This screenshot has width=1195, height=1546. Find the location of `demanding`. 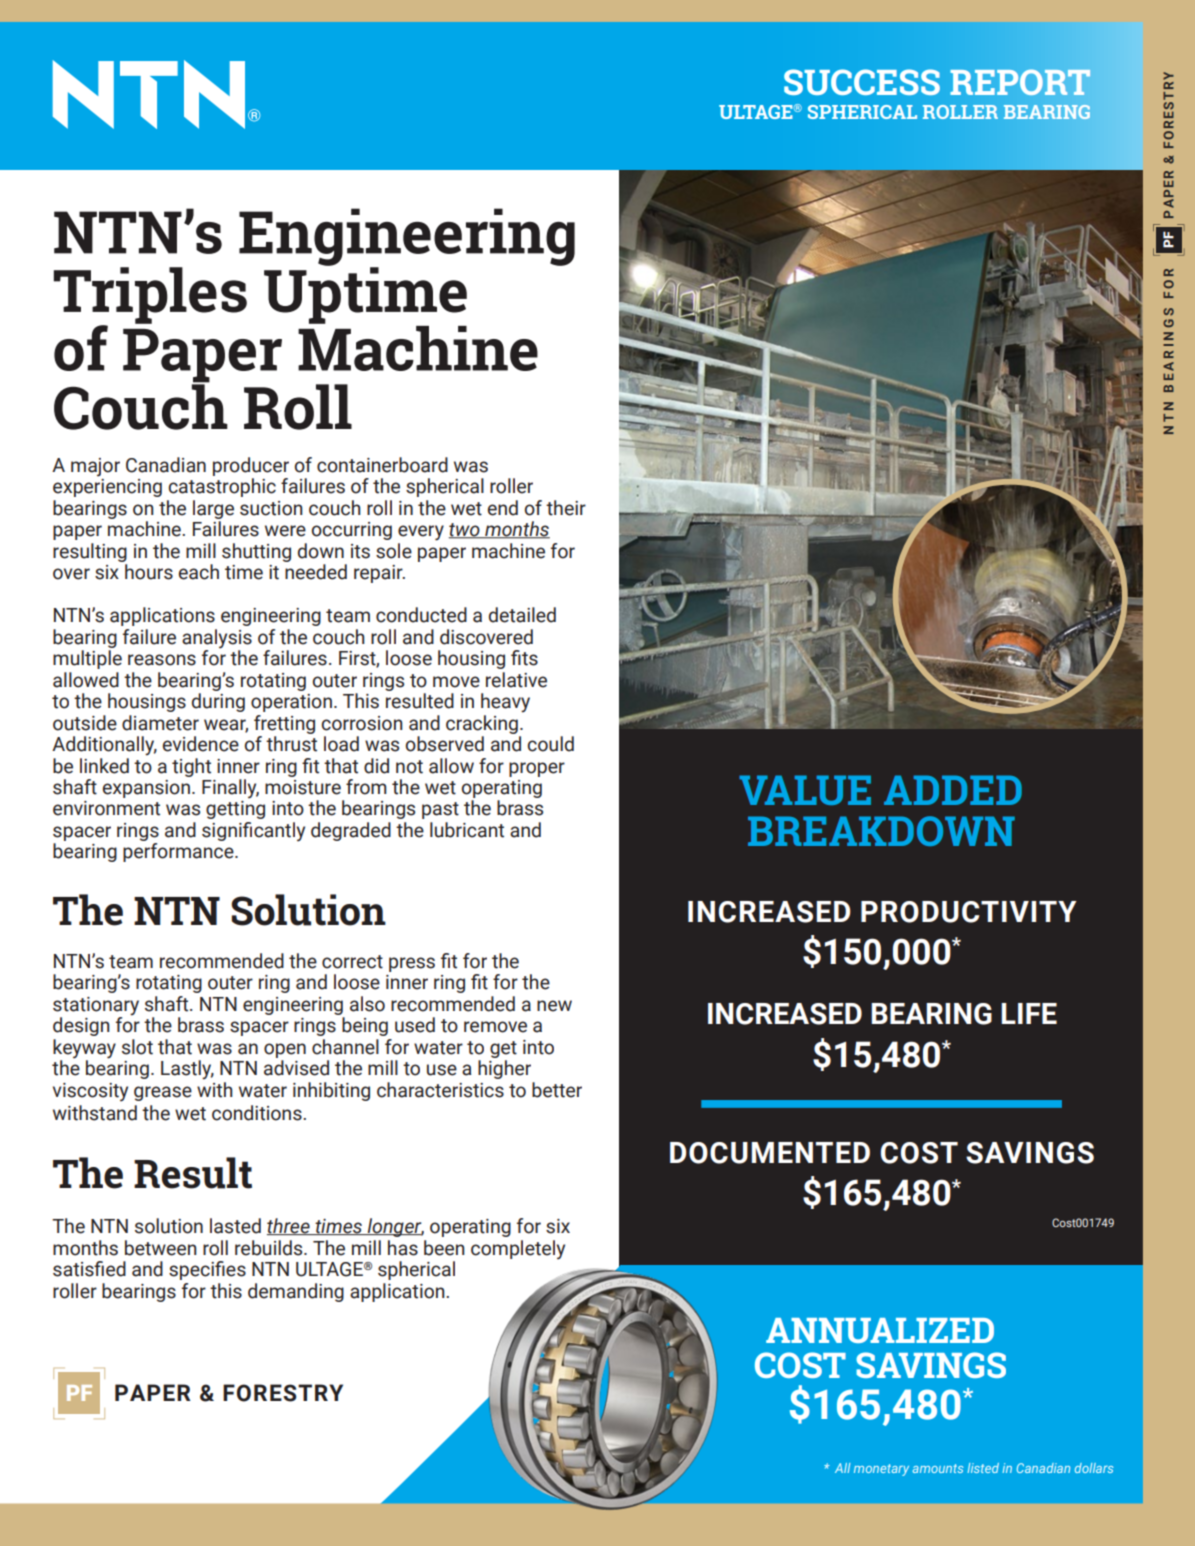

demanding is located at coordinates (296, 1292).
